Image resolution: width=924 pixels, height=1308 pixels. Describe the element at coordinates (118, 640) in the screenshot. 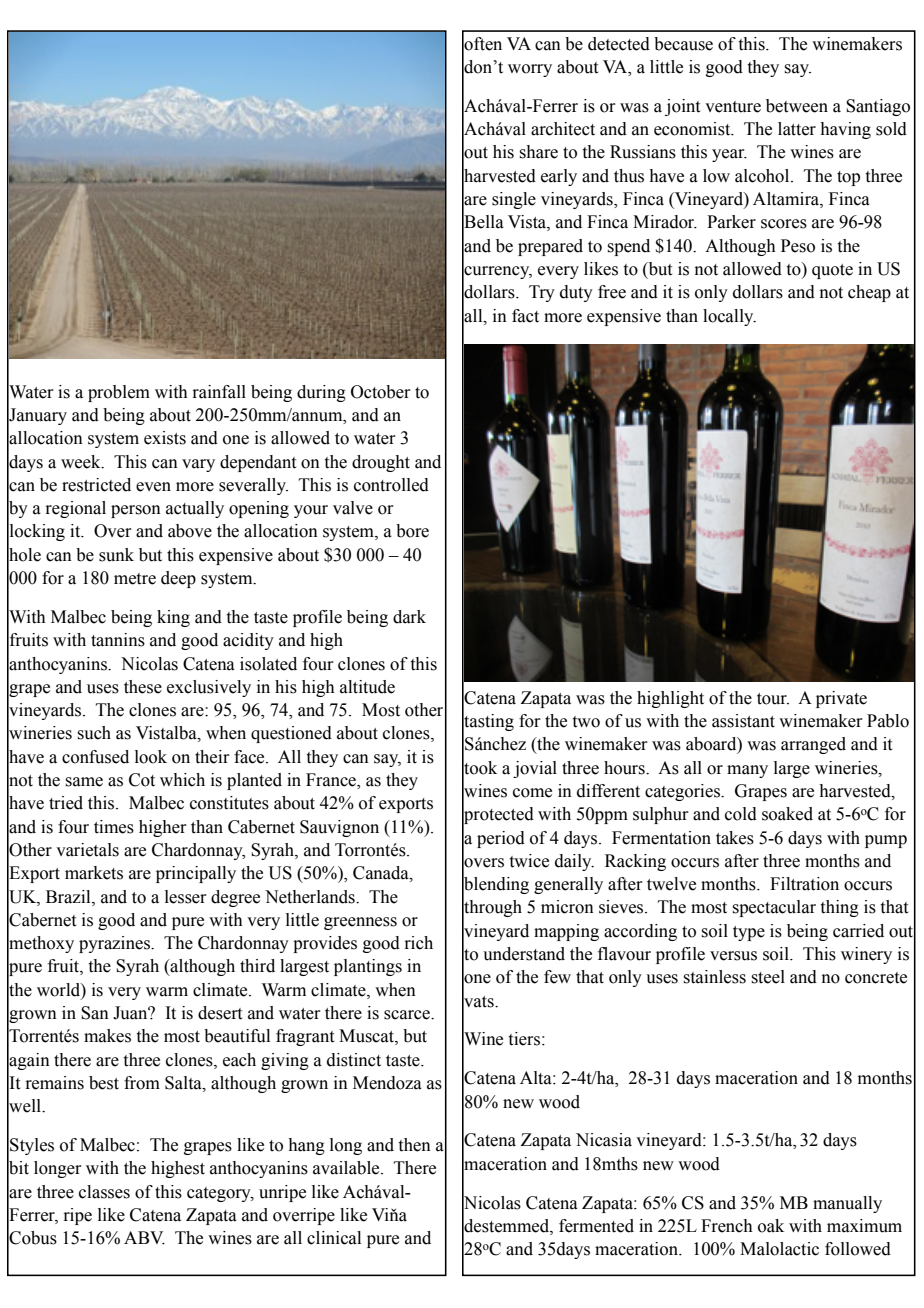

I see `tannins` at that location.
